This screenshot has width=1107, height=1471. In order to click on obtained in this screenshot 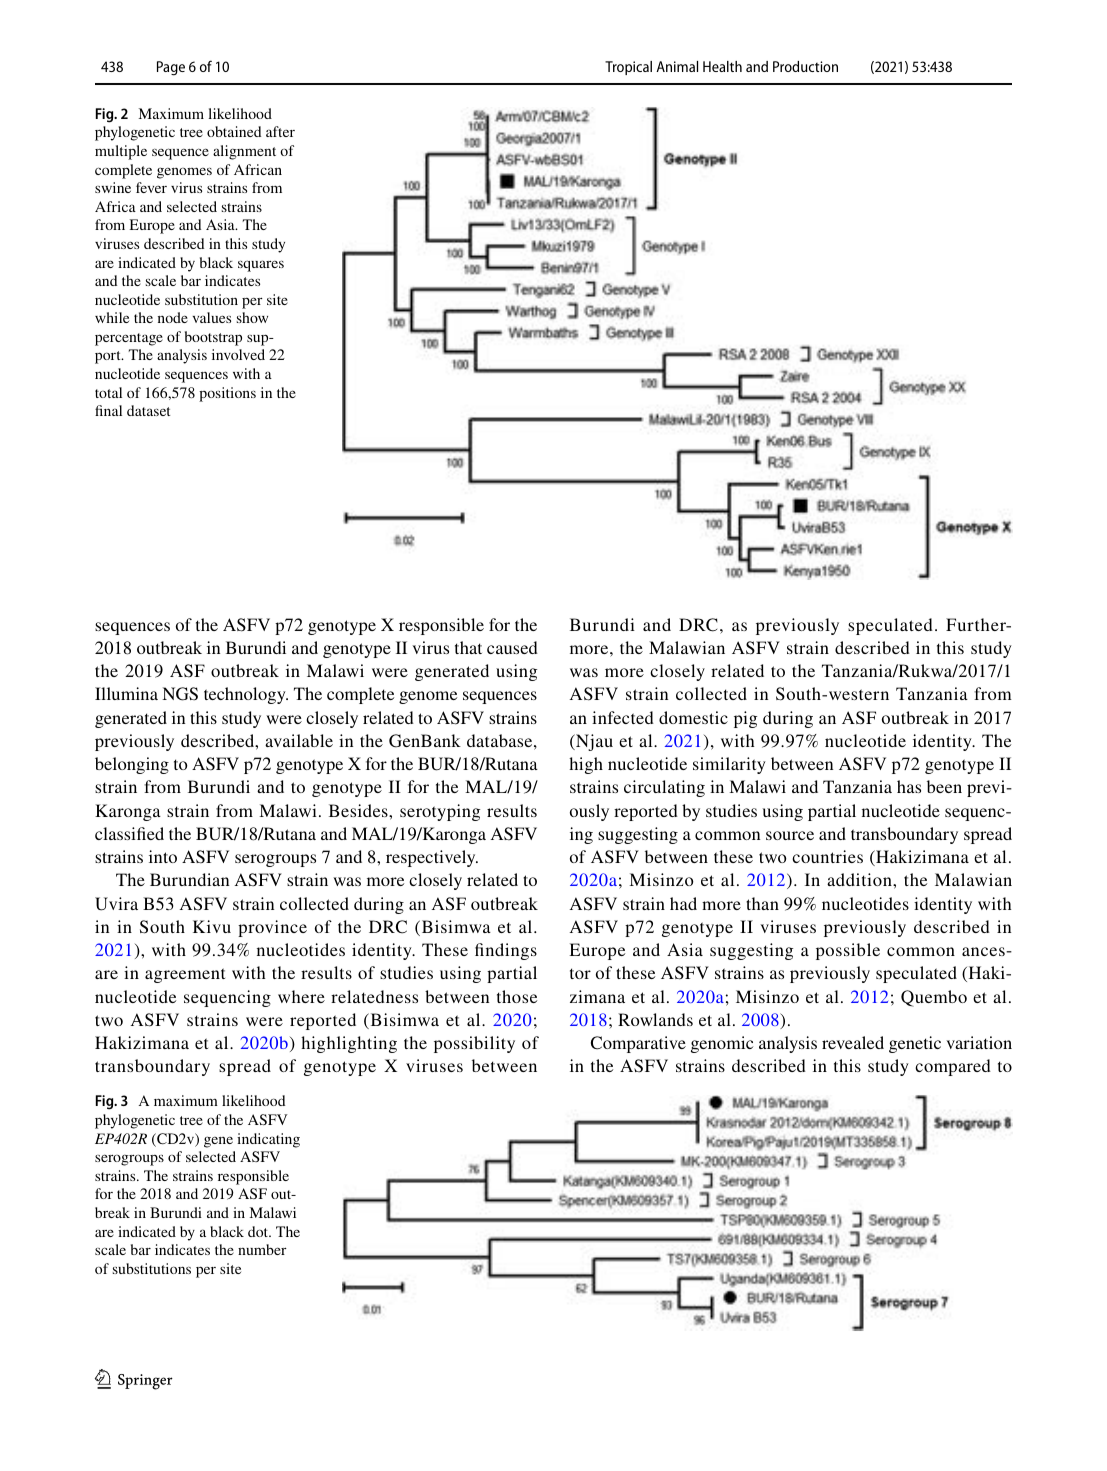, I will do `click(234, 131)`.
